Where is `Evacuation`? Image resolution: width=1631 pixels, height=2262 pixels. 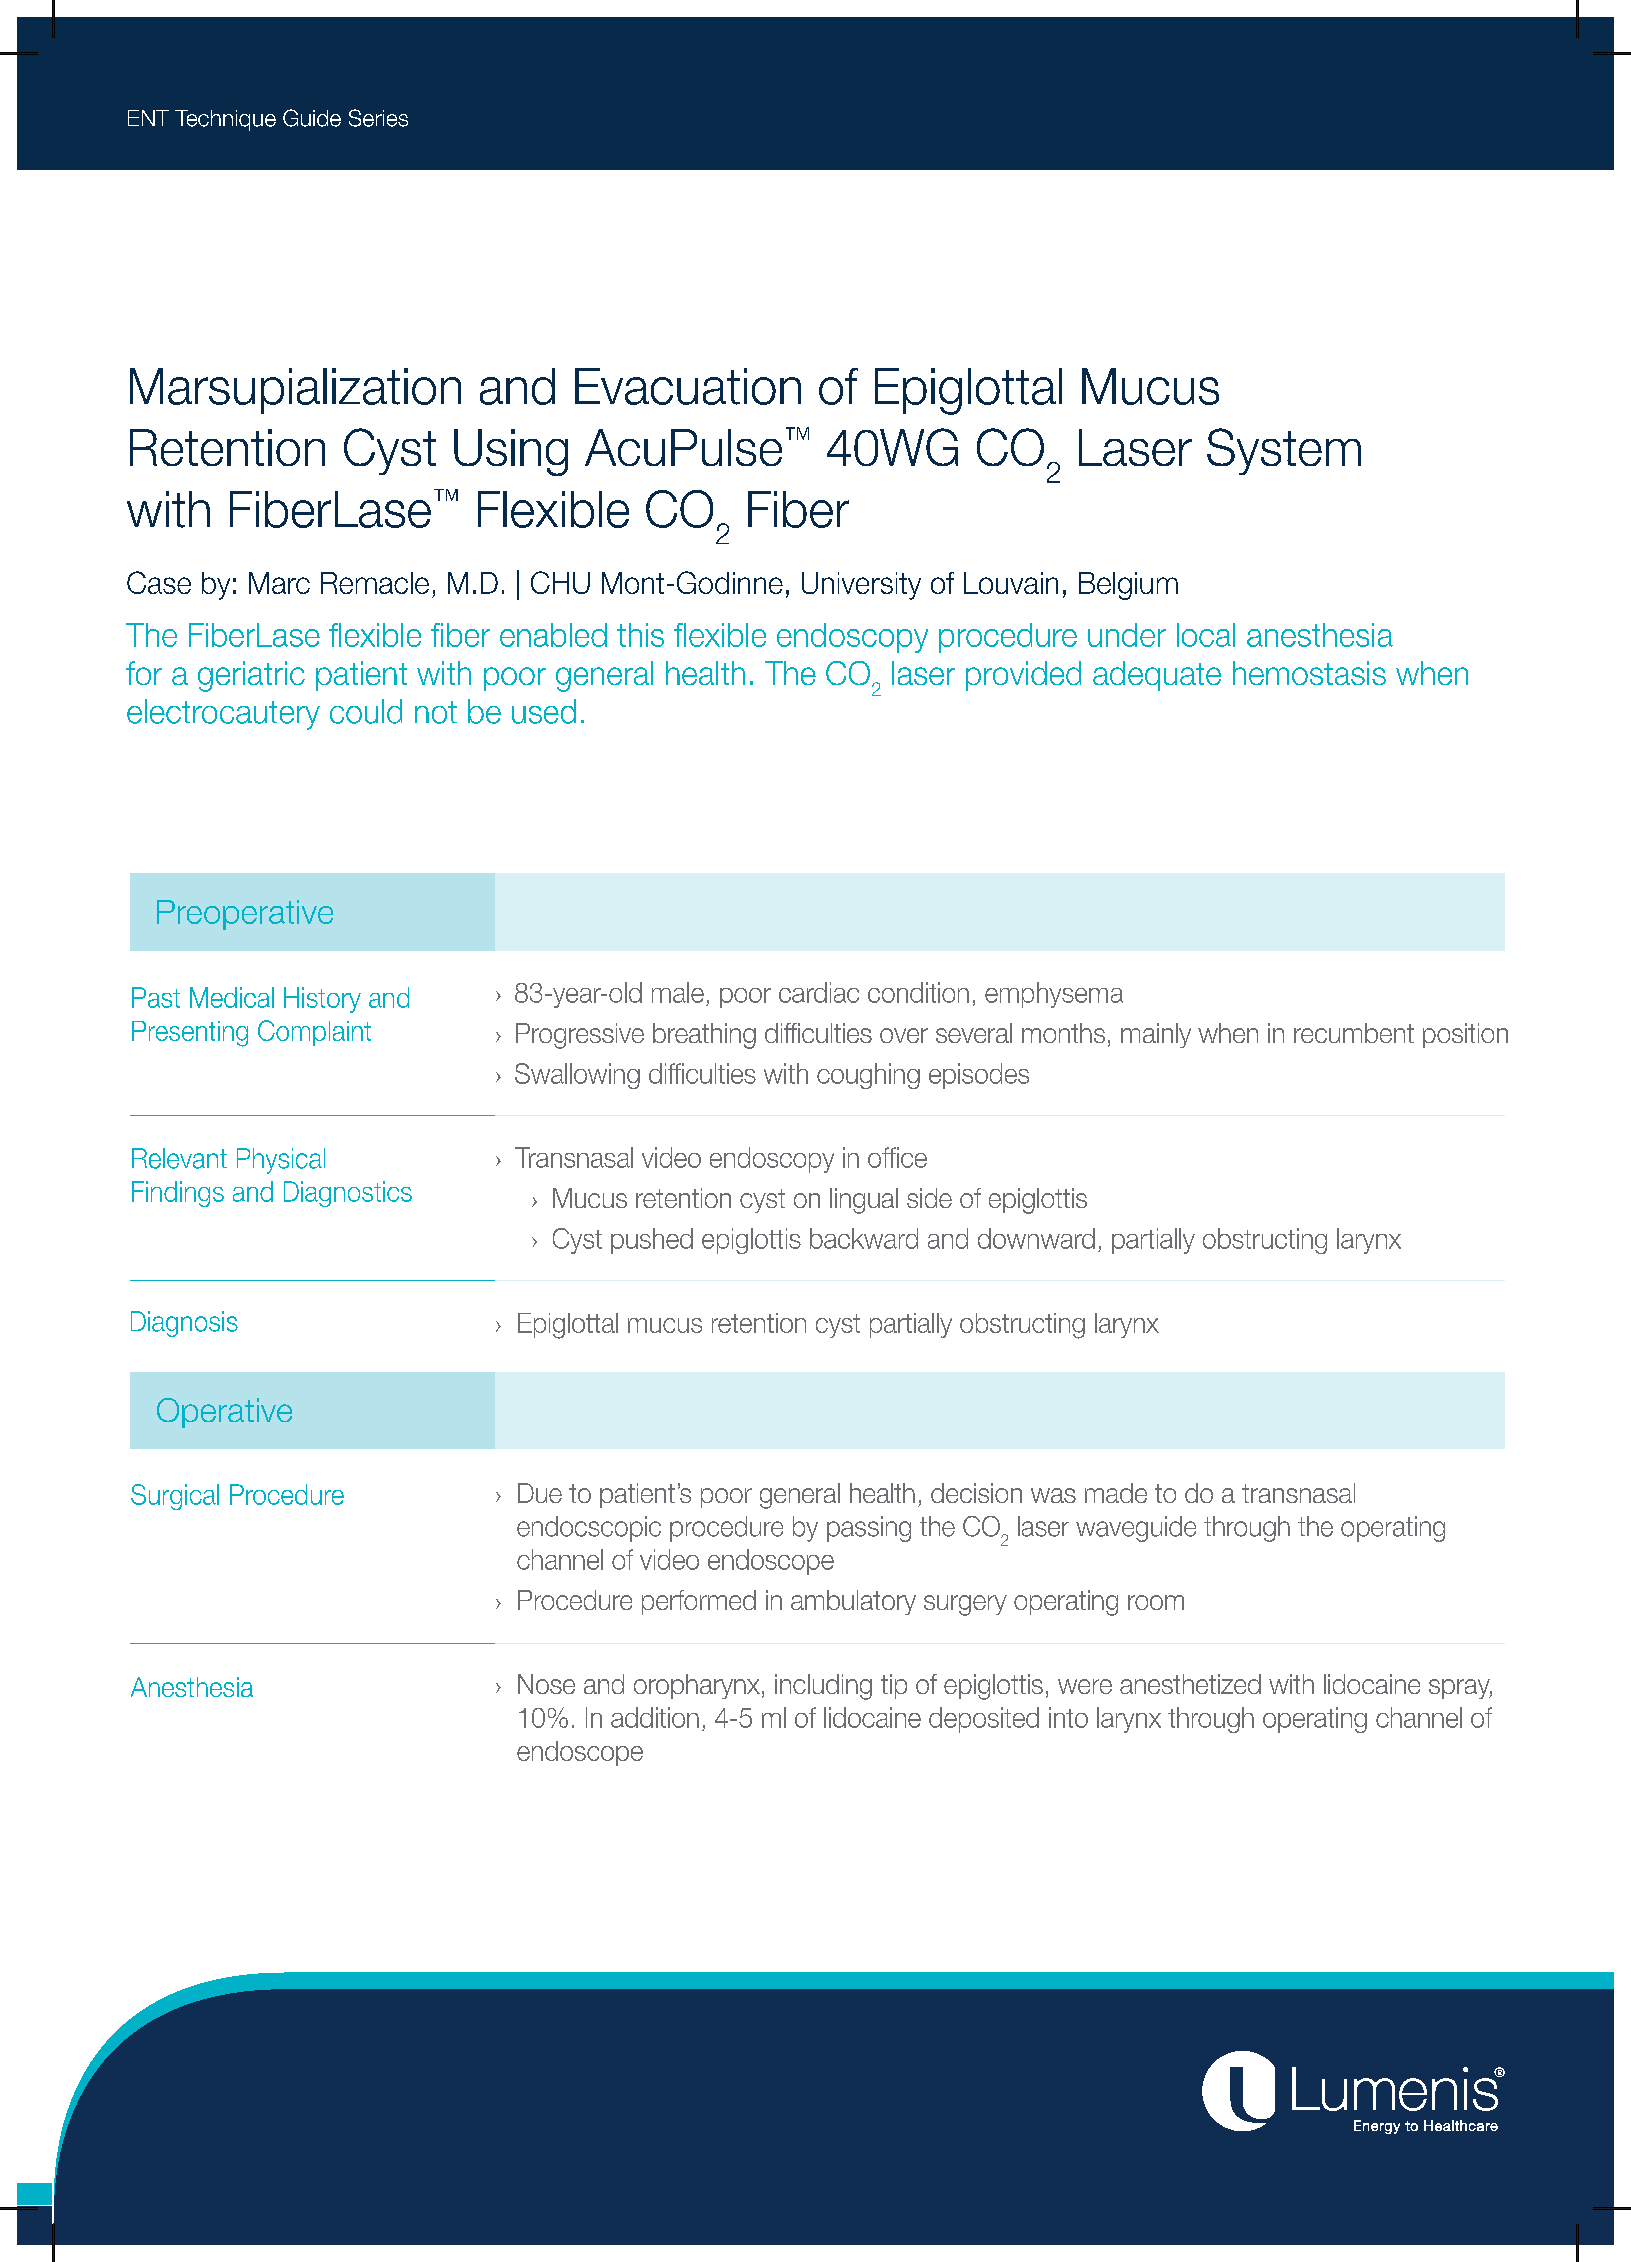 Evacuation is located at coordinates (688, 386).
